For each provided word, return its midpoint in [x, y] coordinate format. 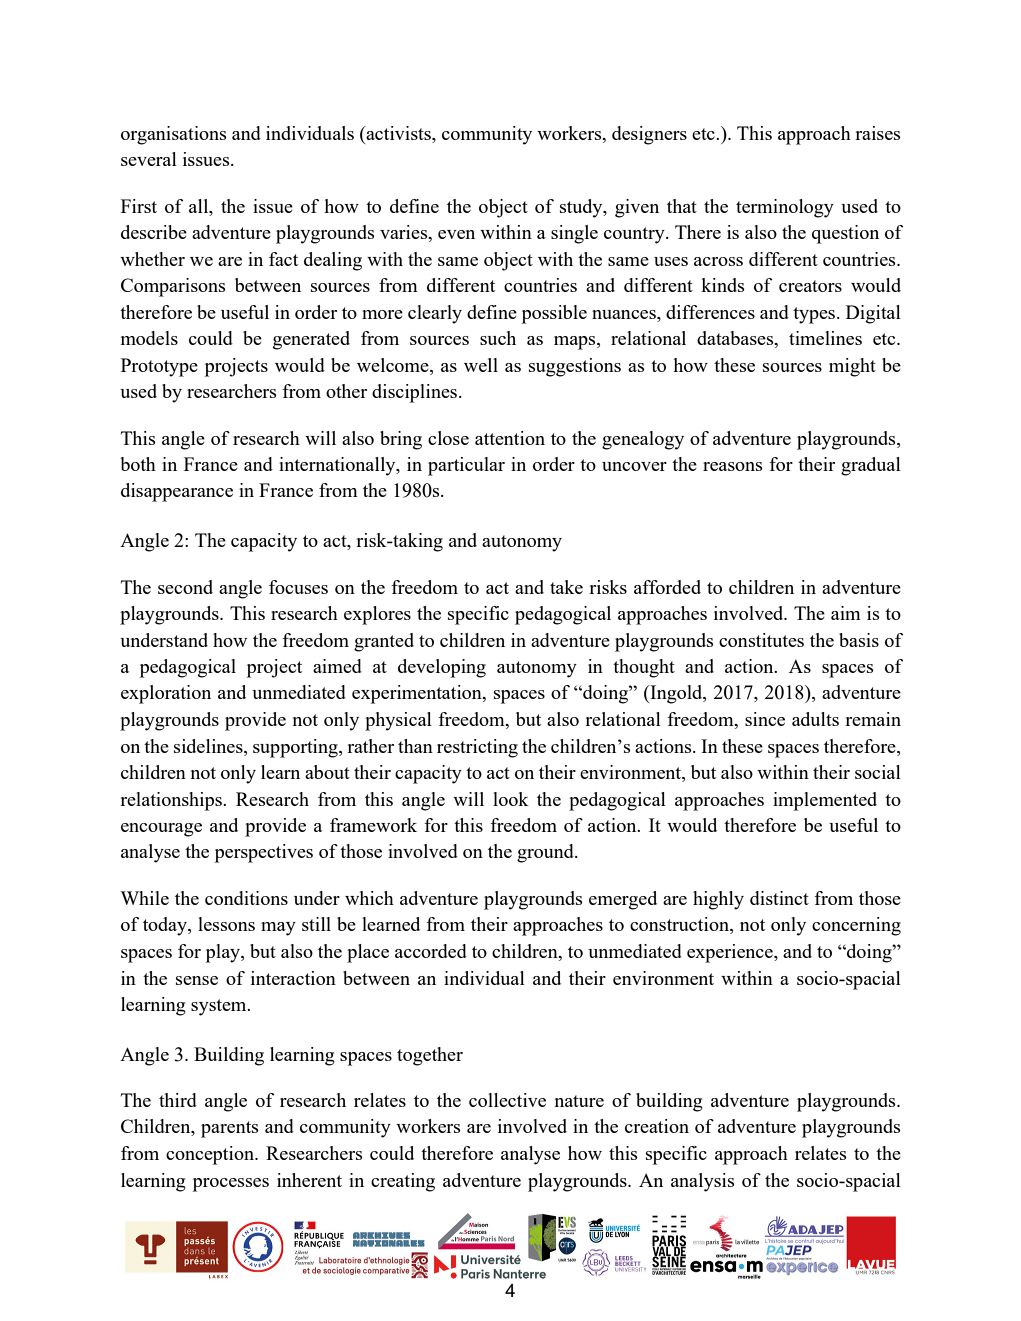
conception [211, 1155]
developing [442, 668]
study [582, 208]
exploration [166, 694]
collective [507, 1100]
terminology [785, 208]
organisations [173, 135]
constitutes [761, 640]
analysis [702, 1182]
